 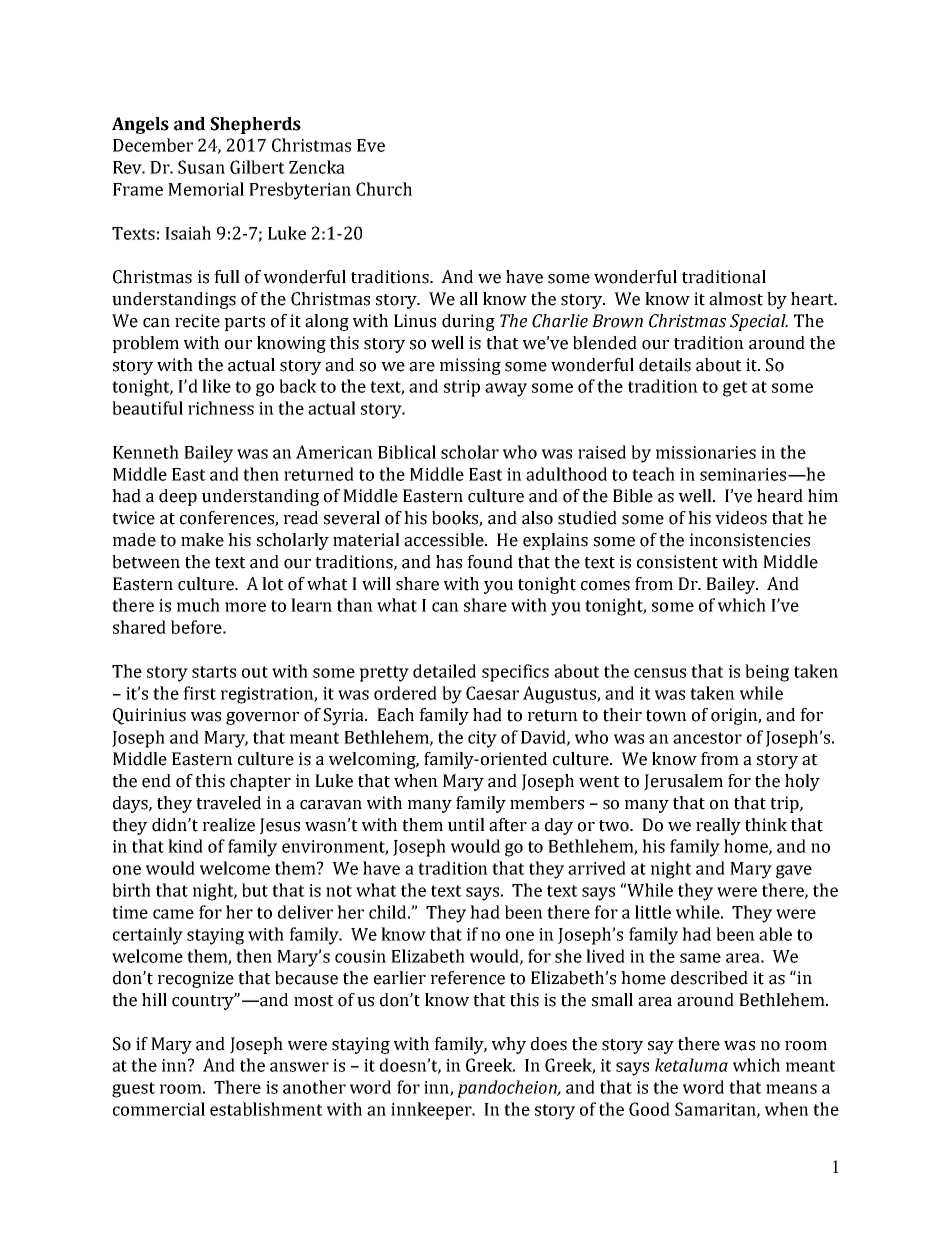 What do you see at coordinates (466, 825) in the screenshot?
I see `until` at bounding box center [466, 825].
